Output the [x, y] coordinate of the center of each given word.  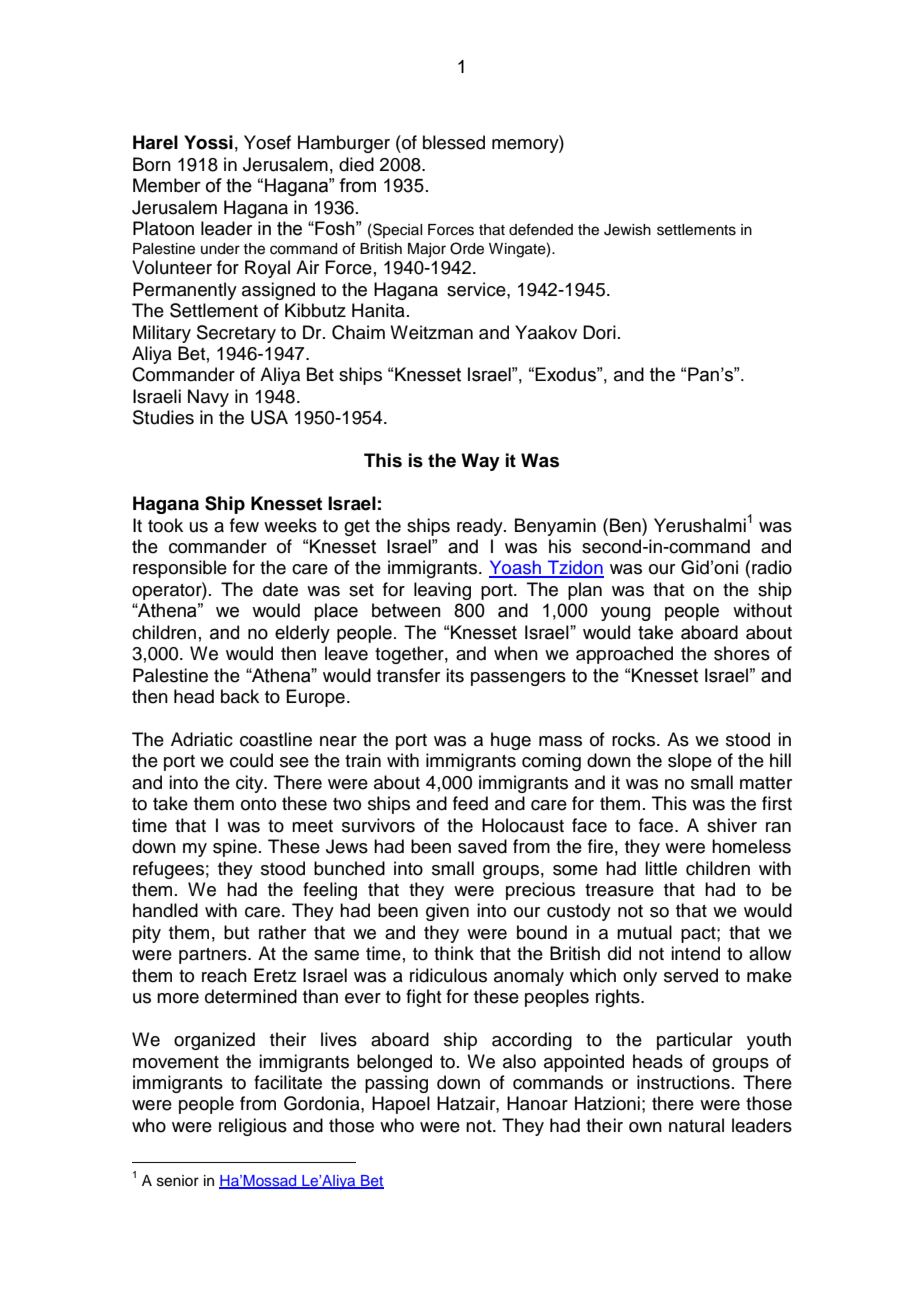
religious [253, 1127]
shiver [732, 825]
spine [235, 848]
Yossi [208, 142]
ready [481, 527]
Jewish [627, 230]
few [244, 525]
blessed [454, 142]
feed [470, 803]
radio [772, 567]
